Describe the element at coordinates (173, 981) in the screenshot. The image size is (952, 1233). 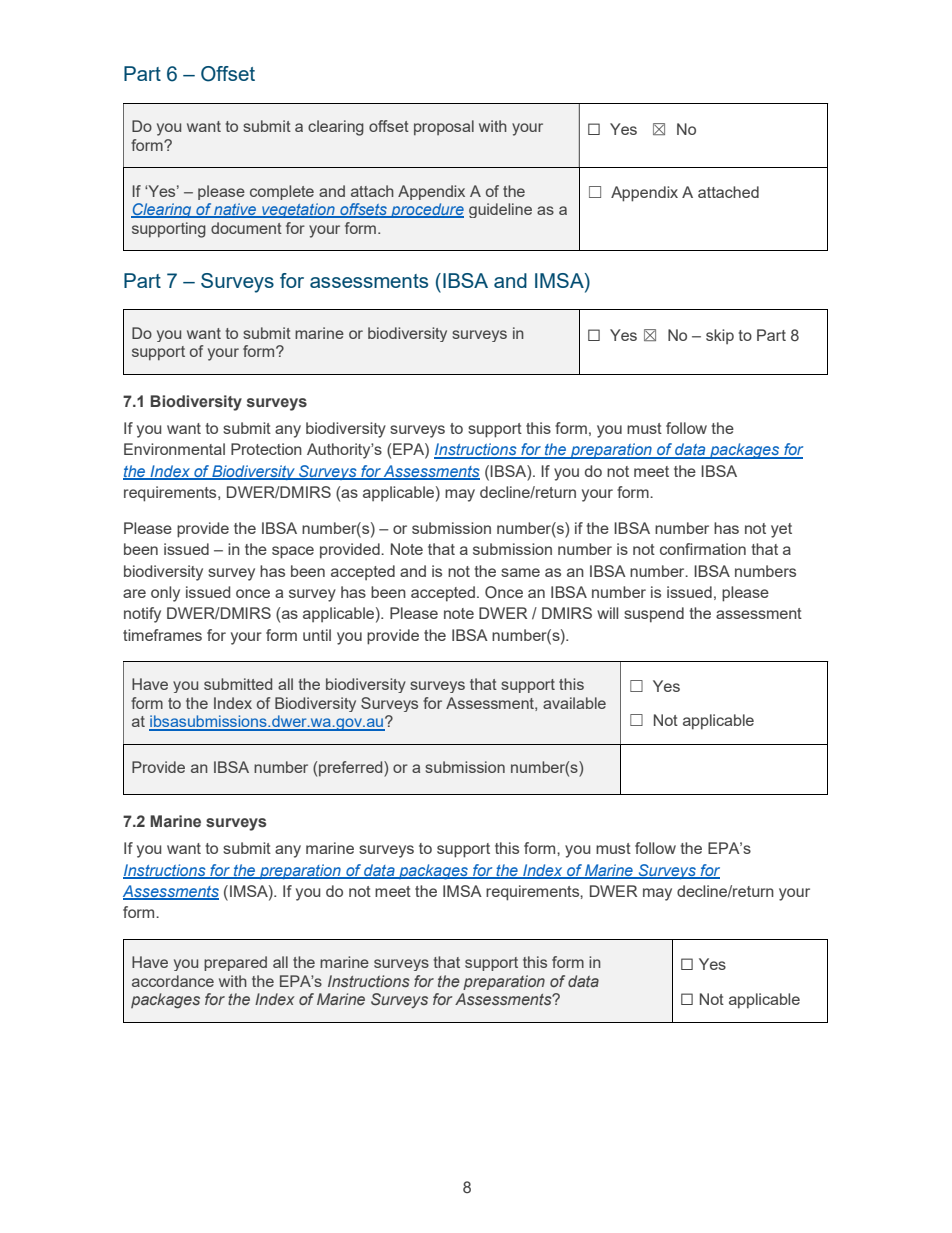
I see `accordance` at that location.
